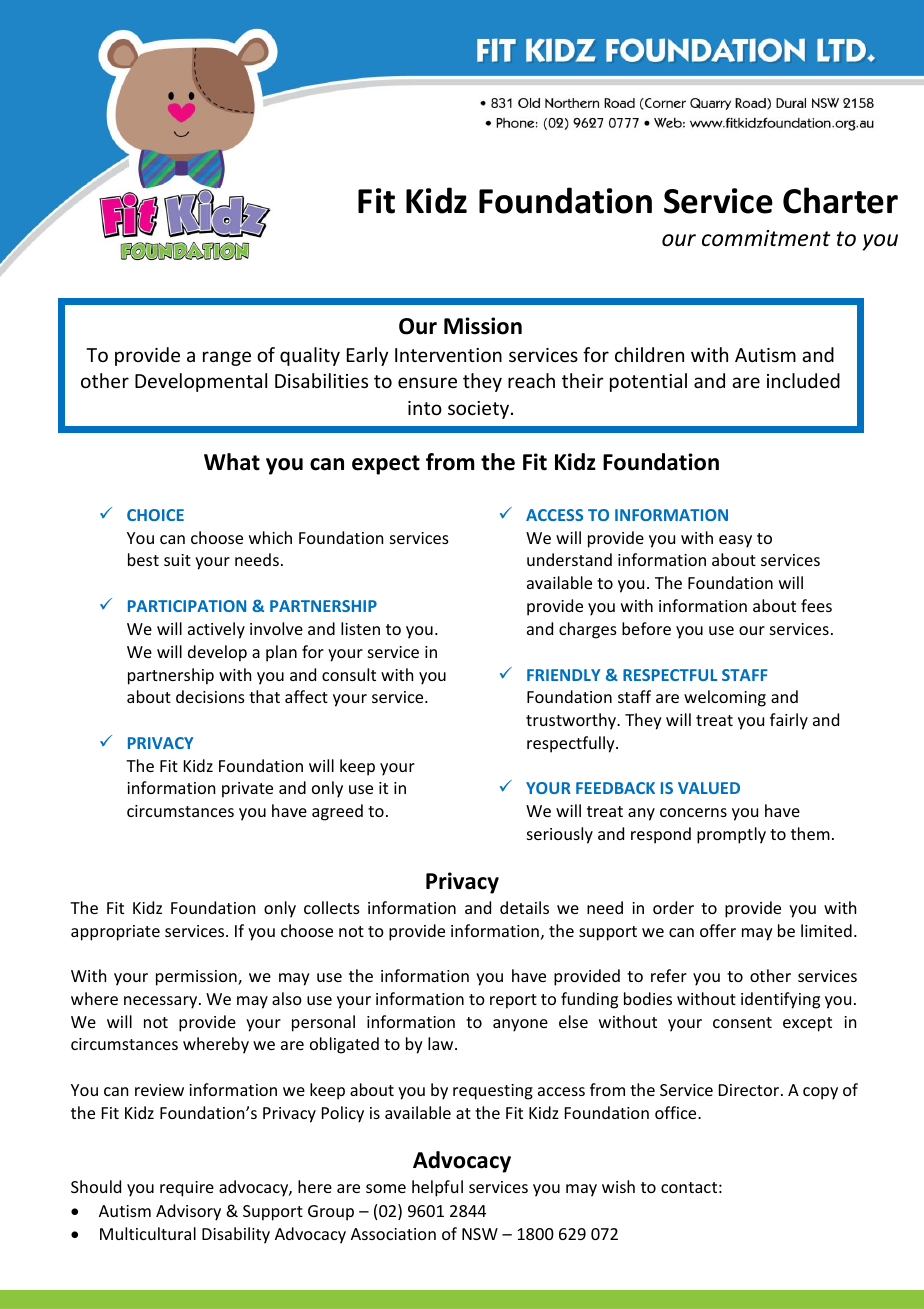 This screenshot has height=1309, width=924. What do you see at coordinates (735, 541) in the screenshot?
I see `easy` at bounding box center [735, 541].
